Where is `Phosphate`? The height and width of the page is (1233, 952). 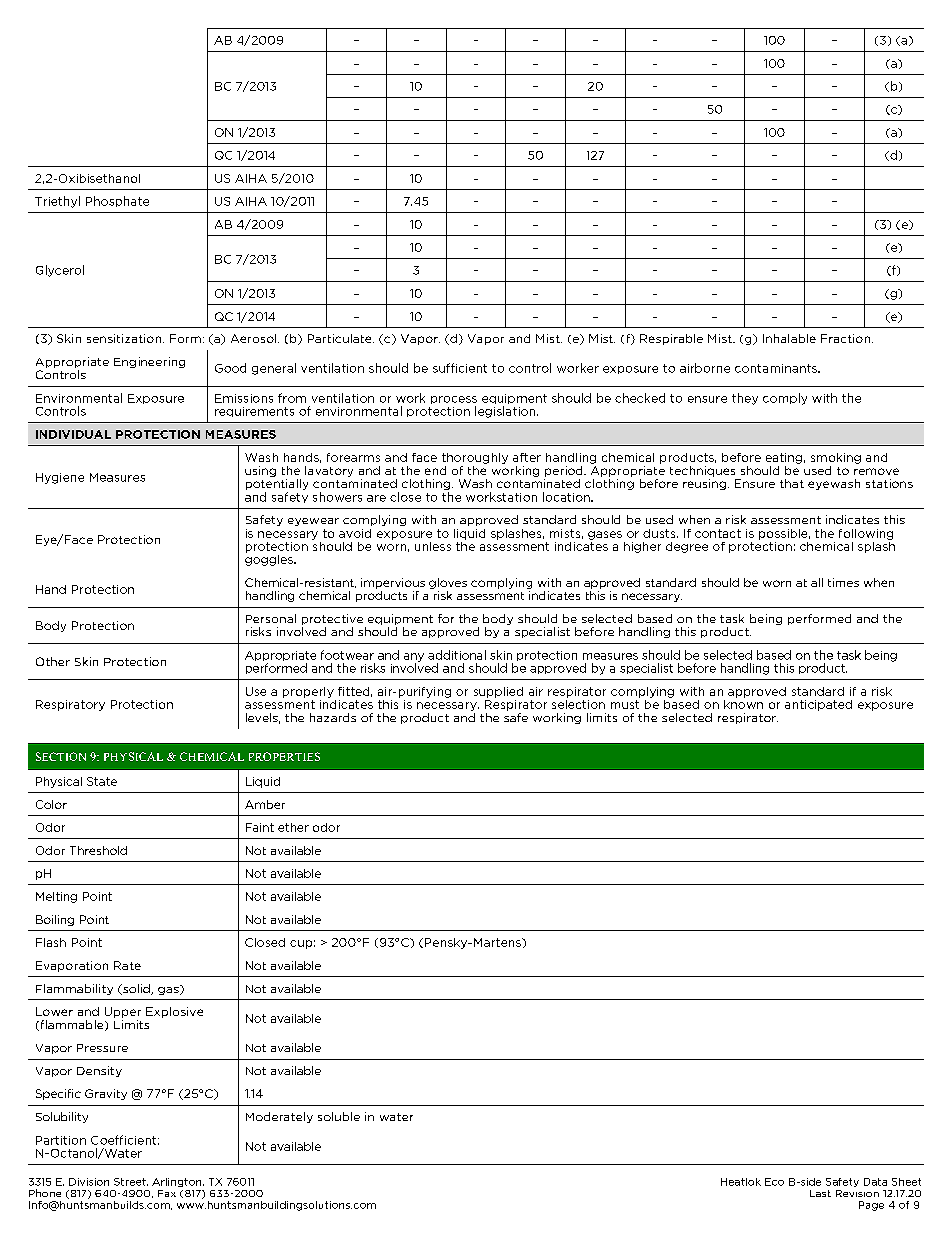
Phosphate is located at coordinates (117, 201).
